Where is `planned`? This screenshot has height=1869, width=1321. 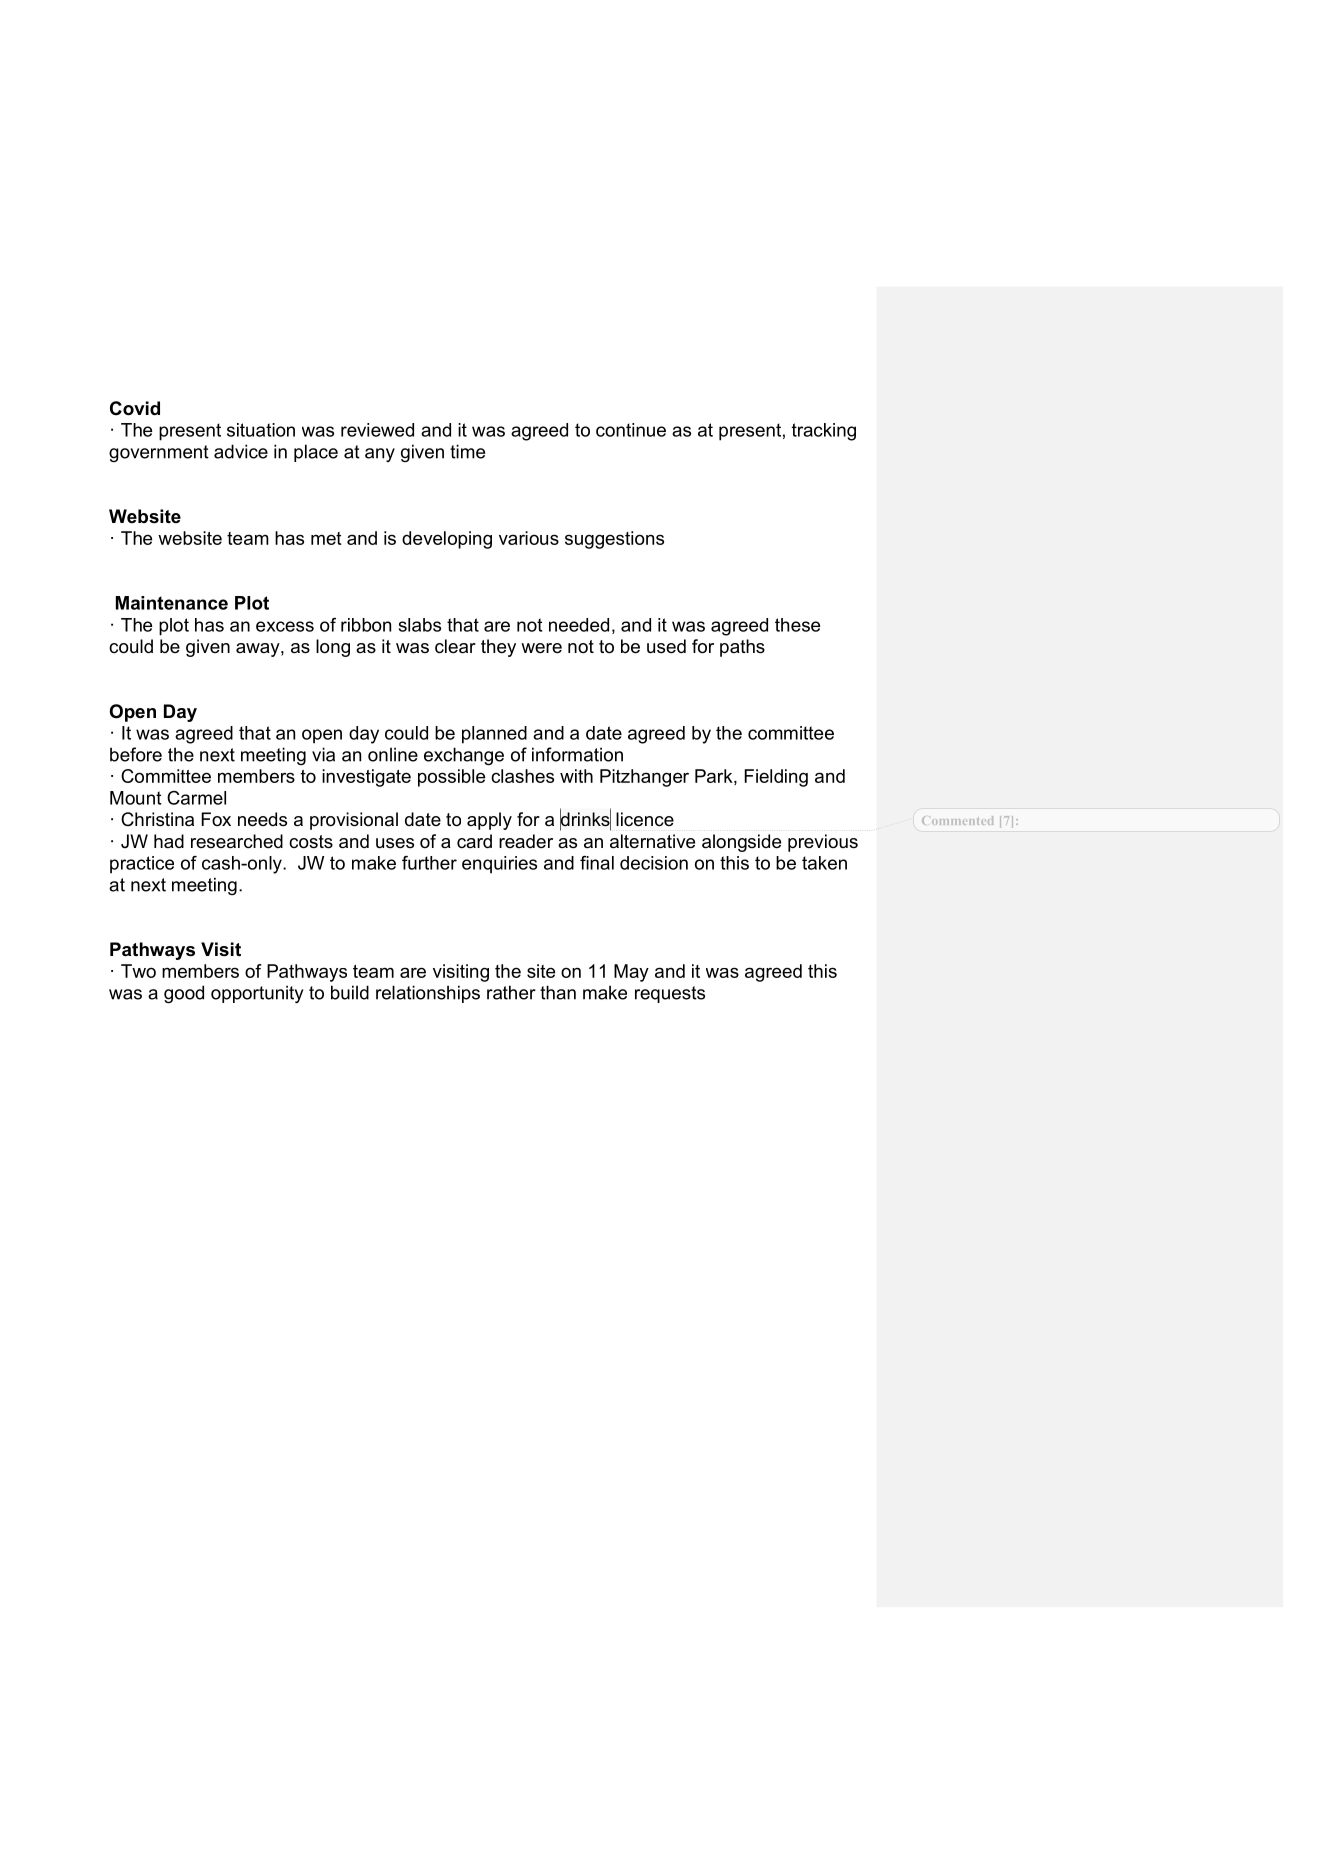
planned is located at coordinates (494, 735).
